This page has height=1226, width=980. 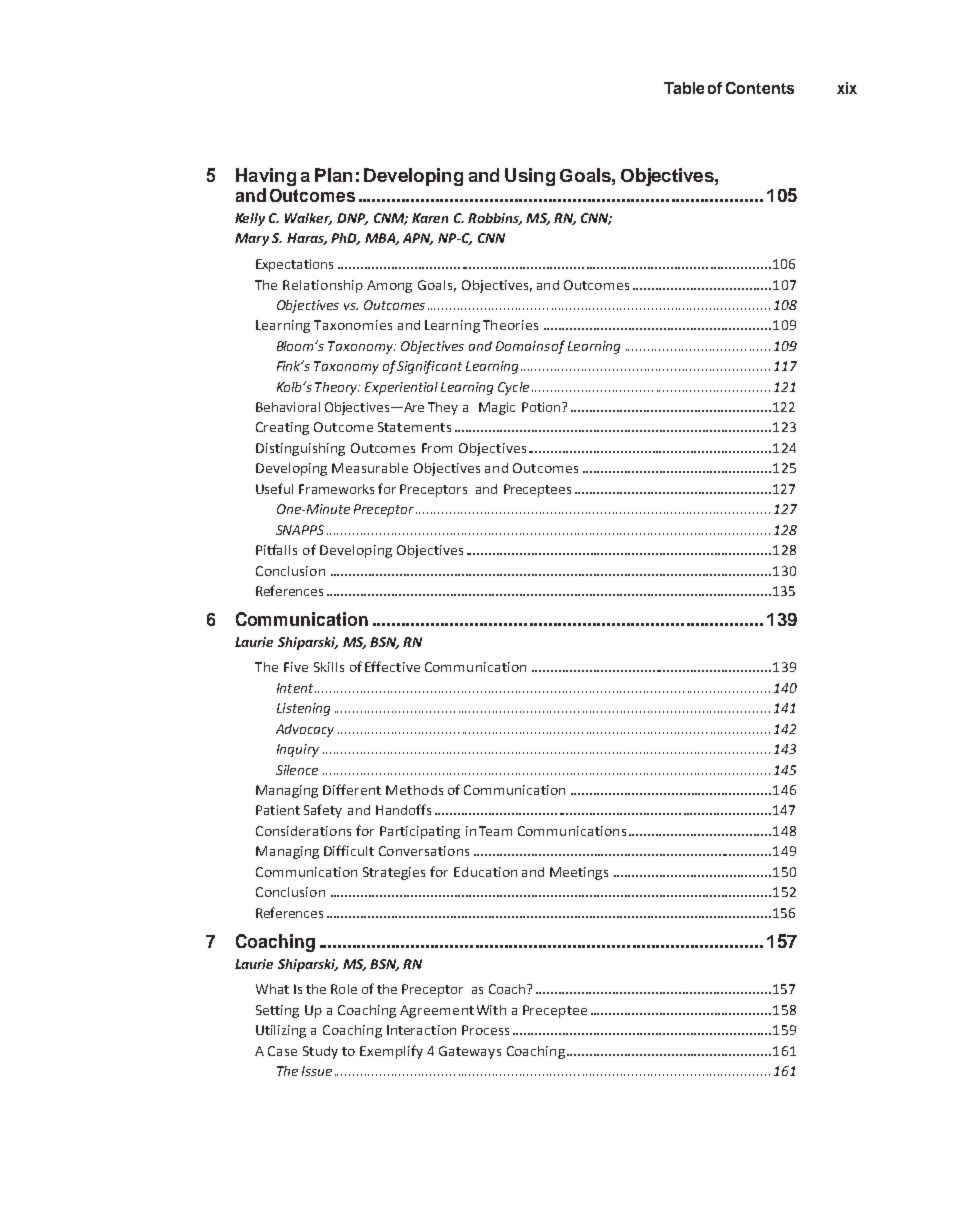 What do you see at coordinates (320, 1052) in the page?
I see `Study` at bounding box center [320, 1052].
